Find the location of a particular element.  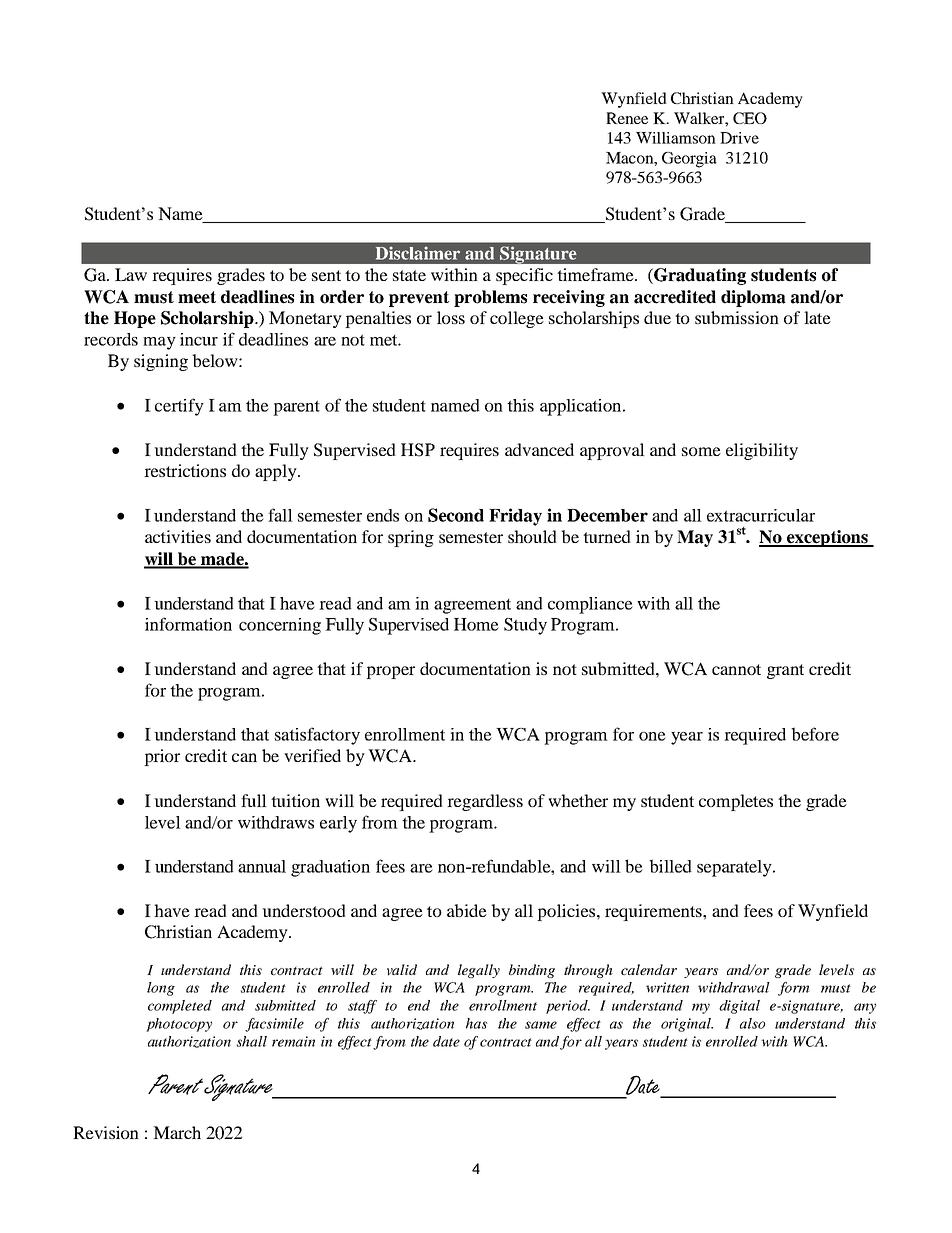

Law is located at coordinates (131, 274).
